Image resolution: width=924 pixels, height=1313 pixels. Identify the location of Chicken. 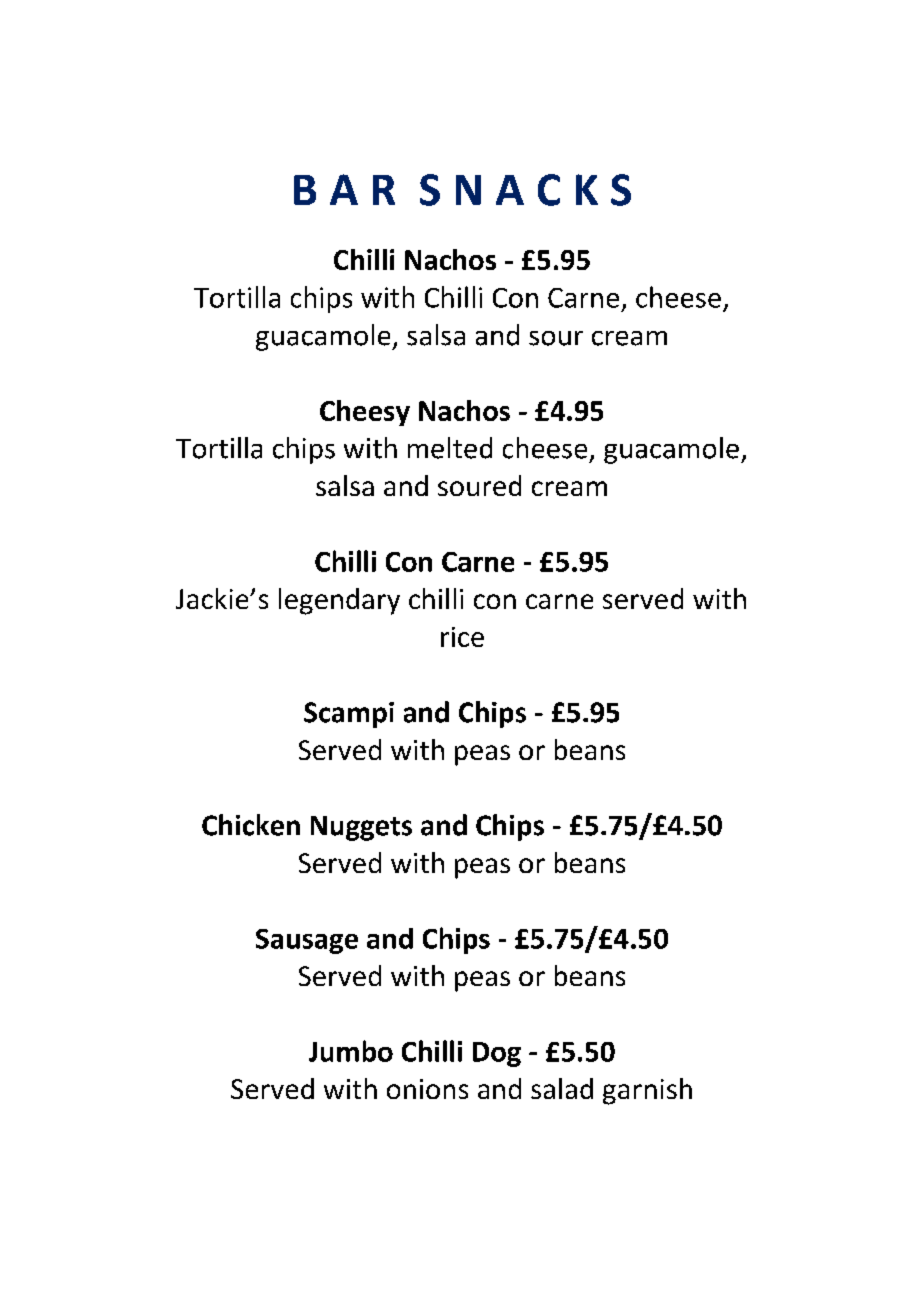
(251, 825).
